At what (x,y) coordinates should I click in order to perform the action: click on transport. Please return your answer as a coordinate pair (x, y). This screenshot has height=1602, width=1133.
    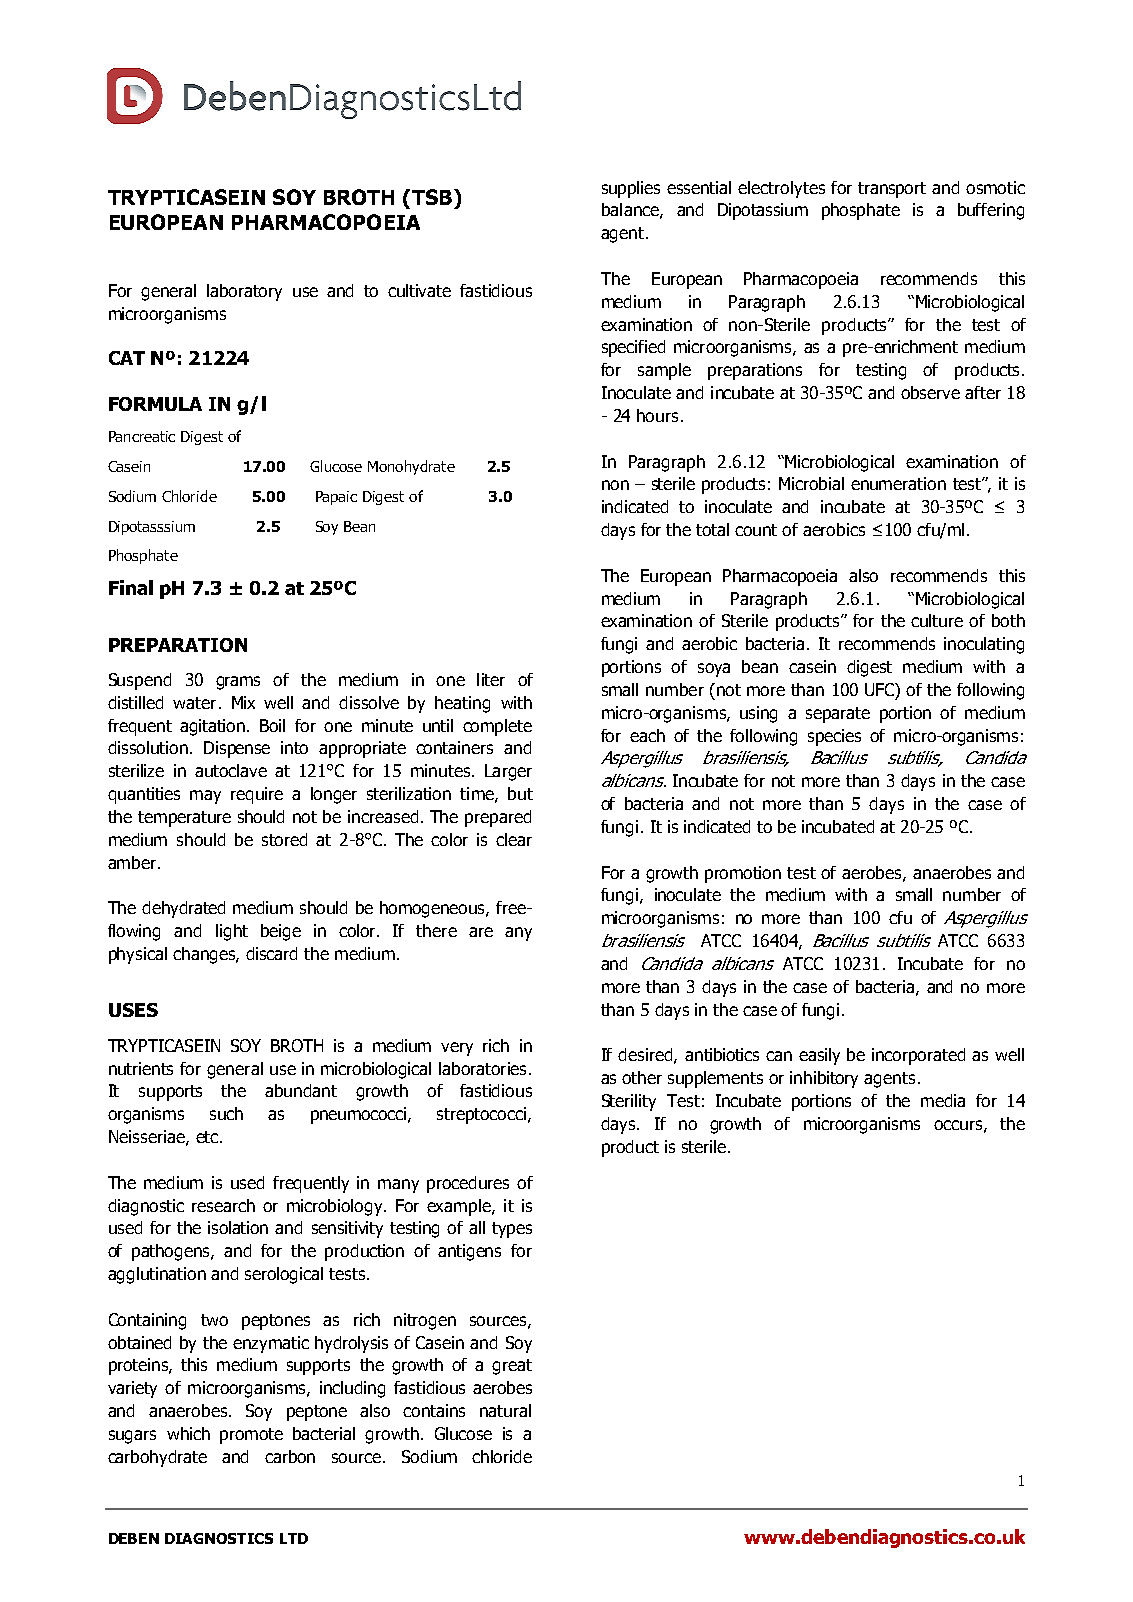
    Looking at the image, I should click on (892, 190).
